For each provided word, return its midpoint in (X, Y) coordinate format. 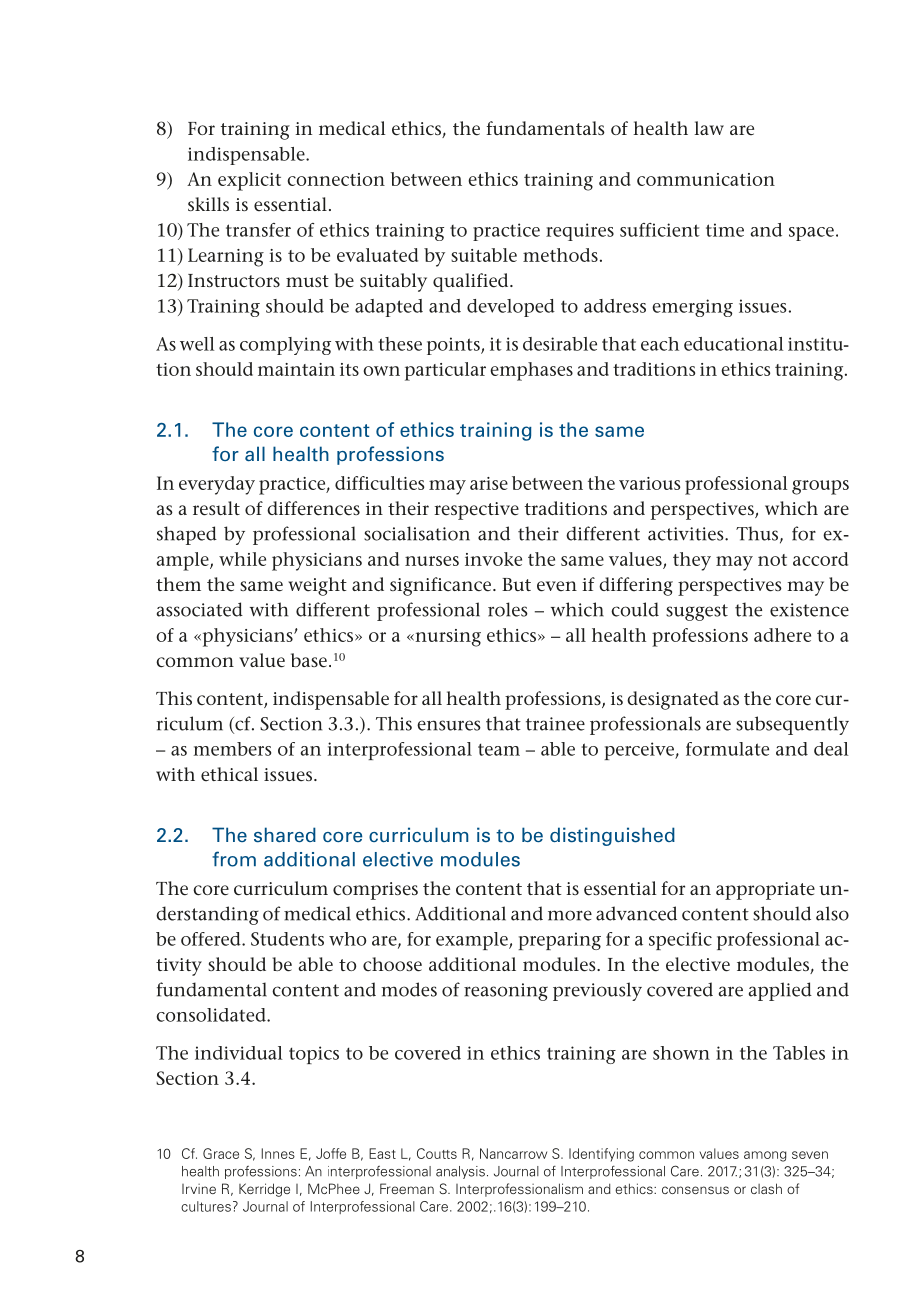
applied (780, 991)
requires (580, 232)
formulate (727, 749)
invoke (493, 559)
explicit (249, 181)
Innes (278, 1153)
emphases (531, 371)
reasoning (506, 992)
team (499, 749)
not (772, 560)
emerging (692, 308)
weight (317, 586)
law (709, 128)
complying (285, 346)
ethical (229, 774)
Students (287, 939)
